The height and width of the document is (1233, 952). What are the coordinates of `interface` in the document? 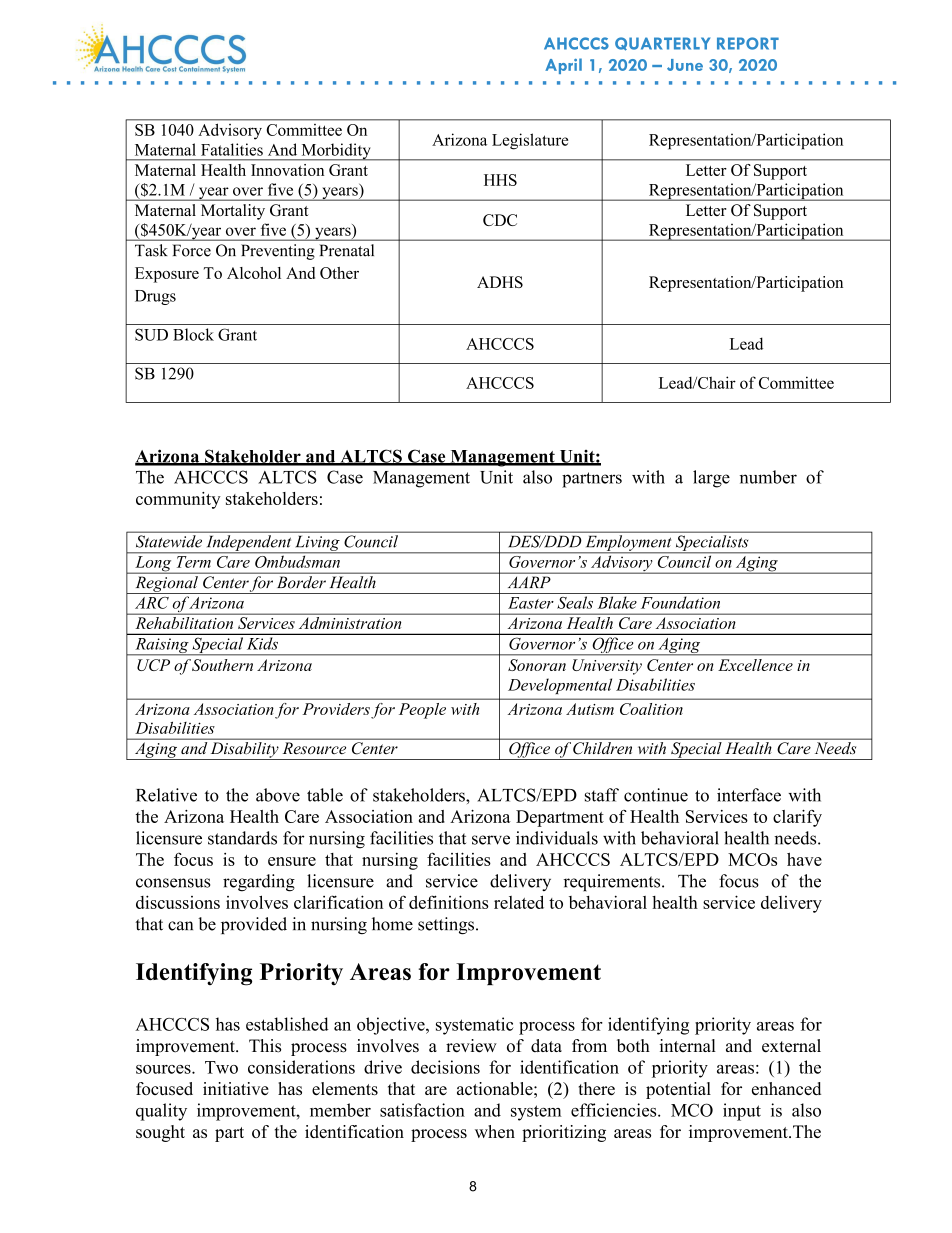 It's located at (749, 795).
